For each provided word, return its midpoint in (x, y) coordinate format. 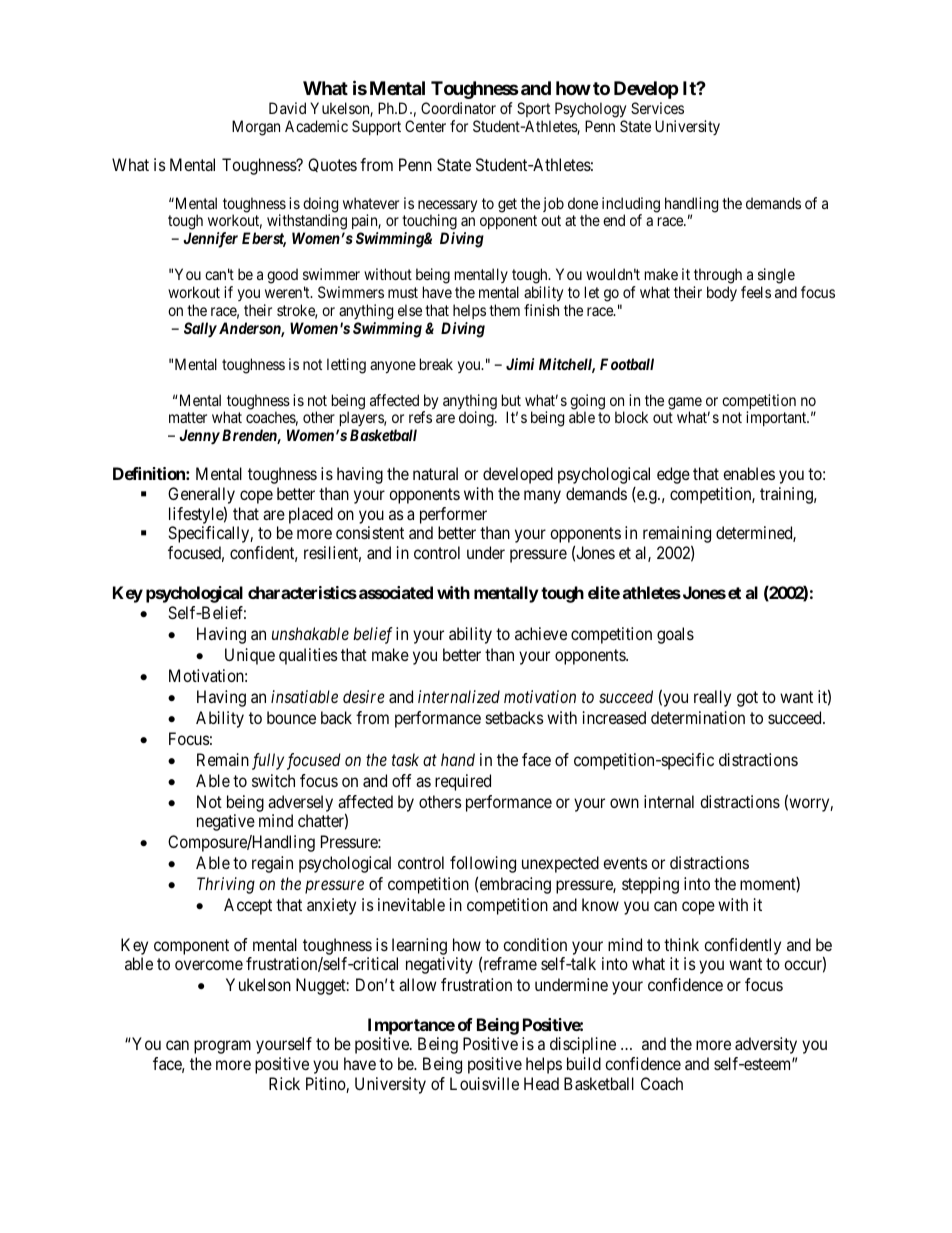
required (463, 782)
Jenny (199, 437)
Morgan (256, 128)
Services (657, 108)
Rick (284, 1083)
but (511, 400)
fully (268, 761)
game (685, 404)
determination (698, 717)
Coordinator (458, 108)
